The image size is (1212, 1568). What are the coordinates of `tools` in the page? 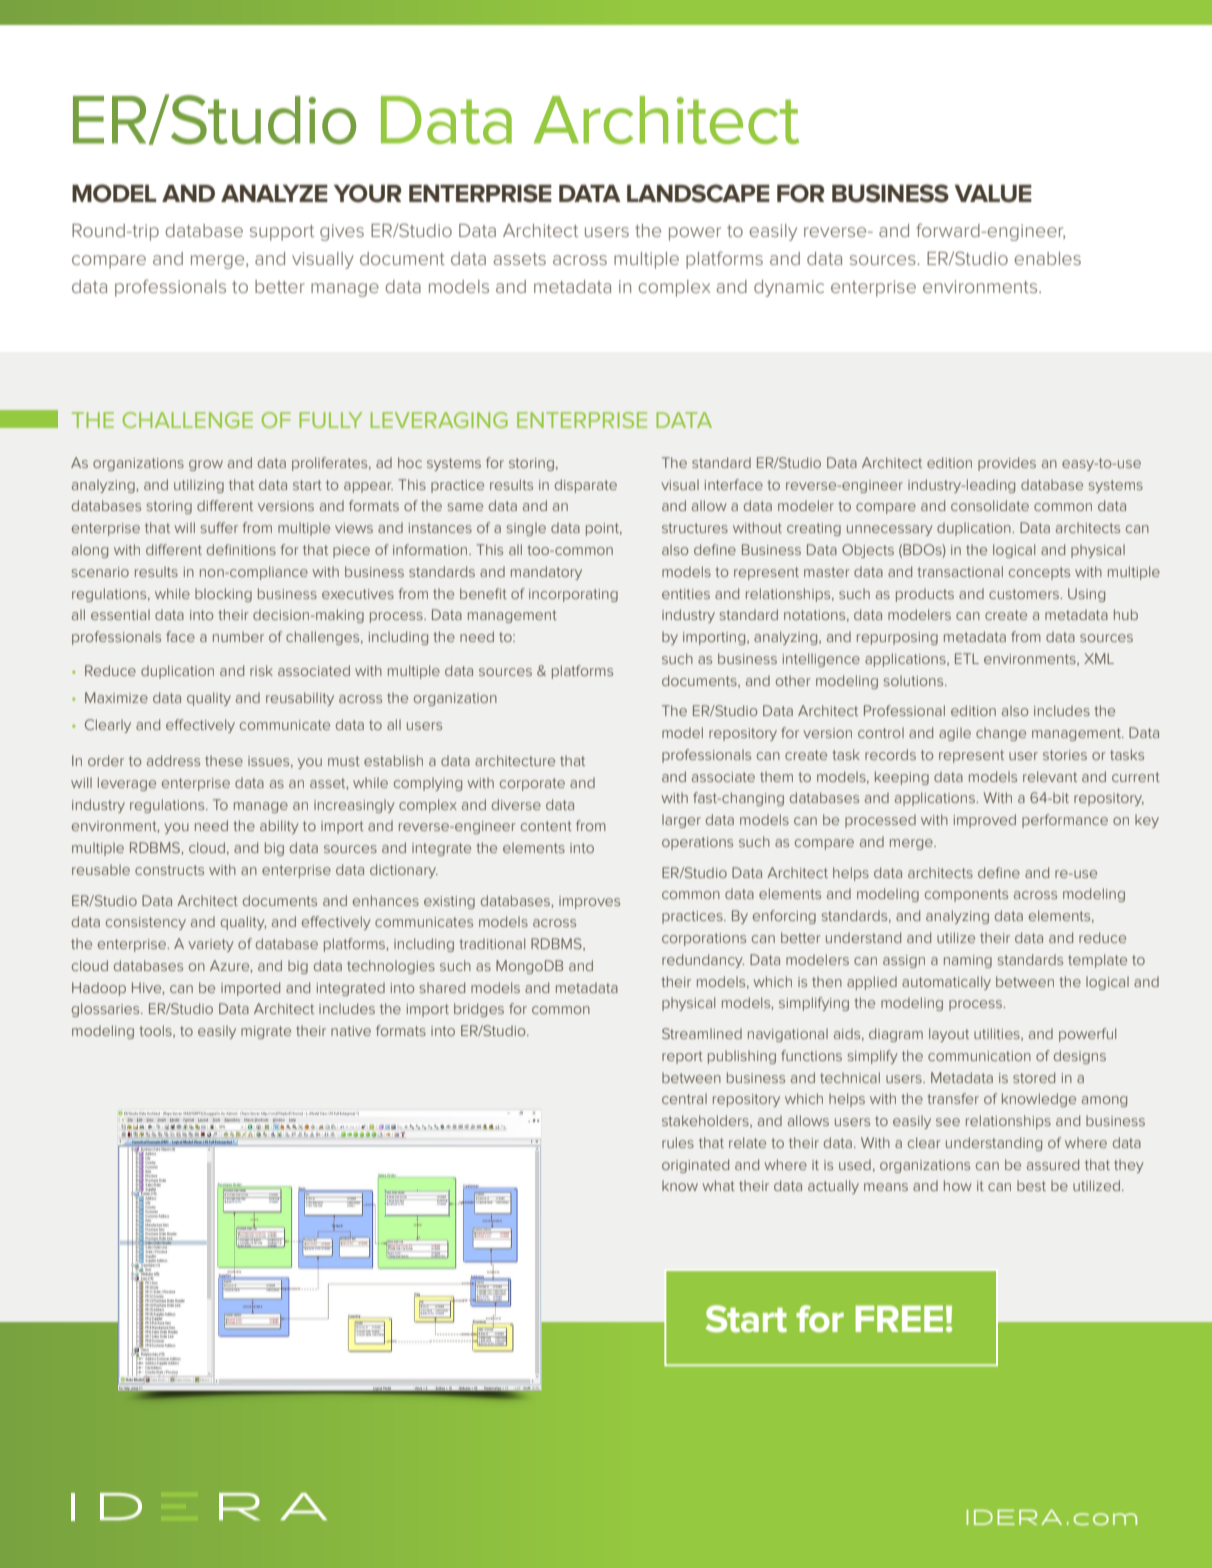 It's located at (156, 1031).
